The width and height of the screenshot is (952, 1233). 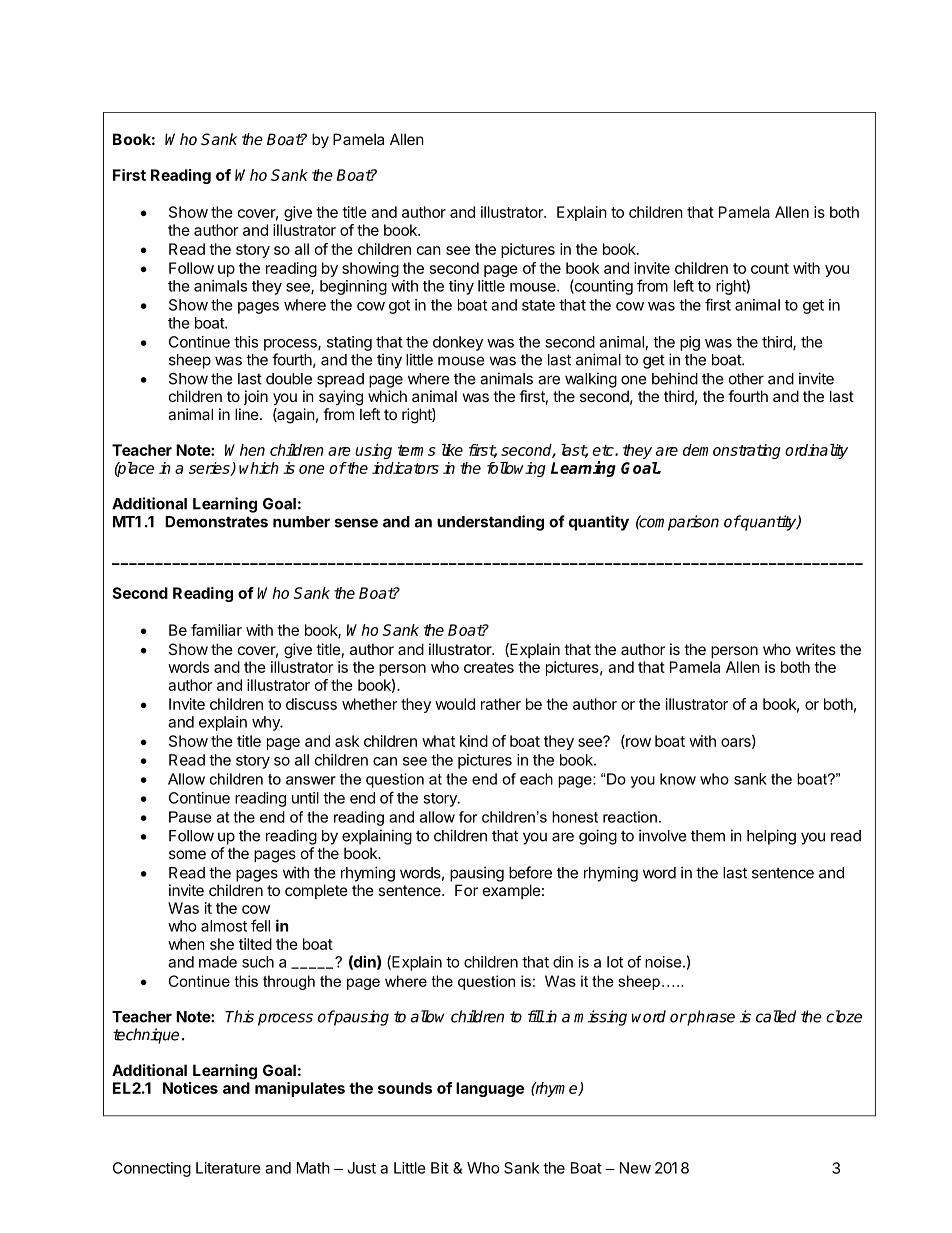 I want to click on understanding, so click(x=490, y=523).
